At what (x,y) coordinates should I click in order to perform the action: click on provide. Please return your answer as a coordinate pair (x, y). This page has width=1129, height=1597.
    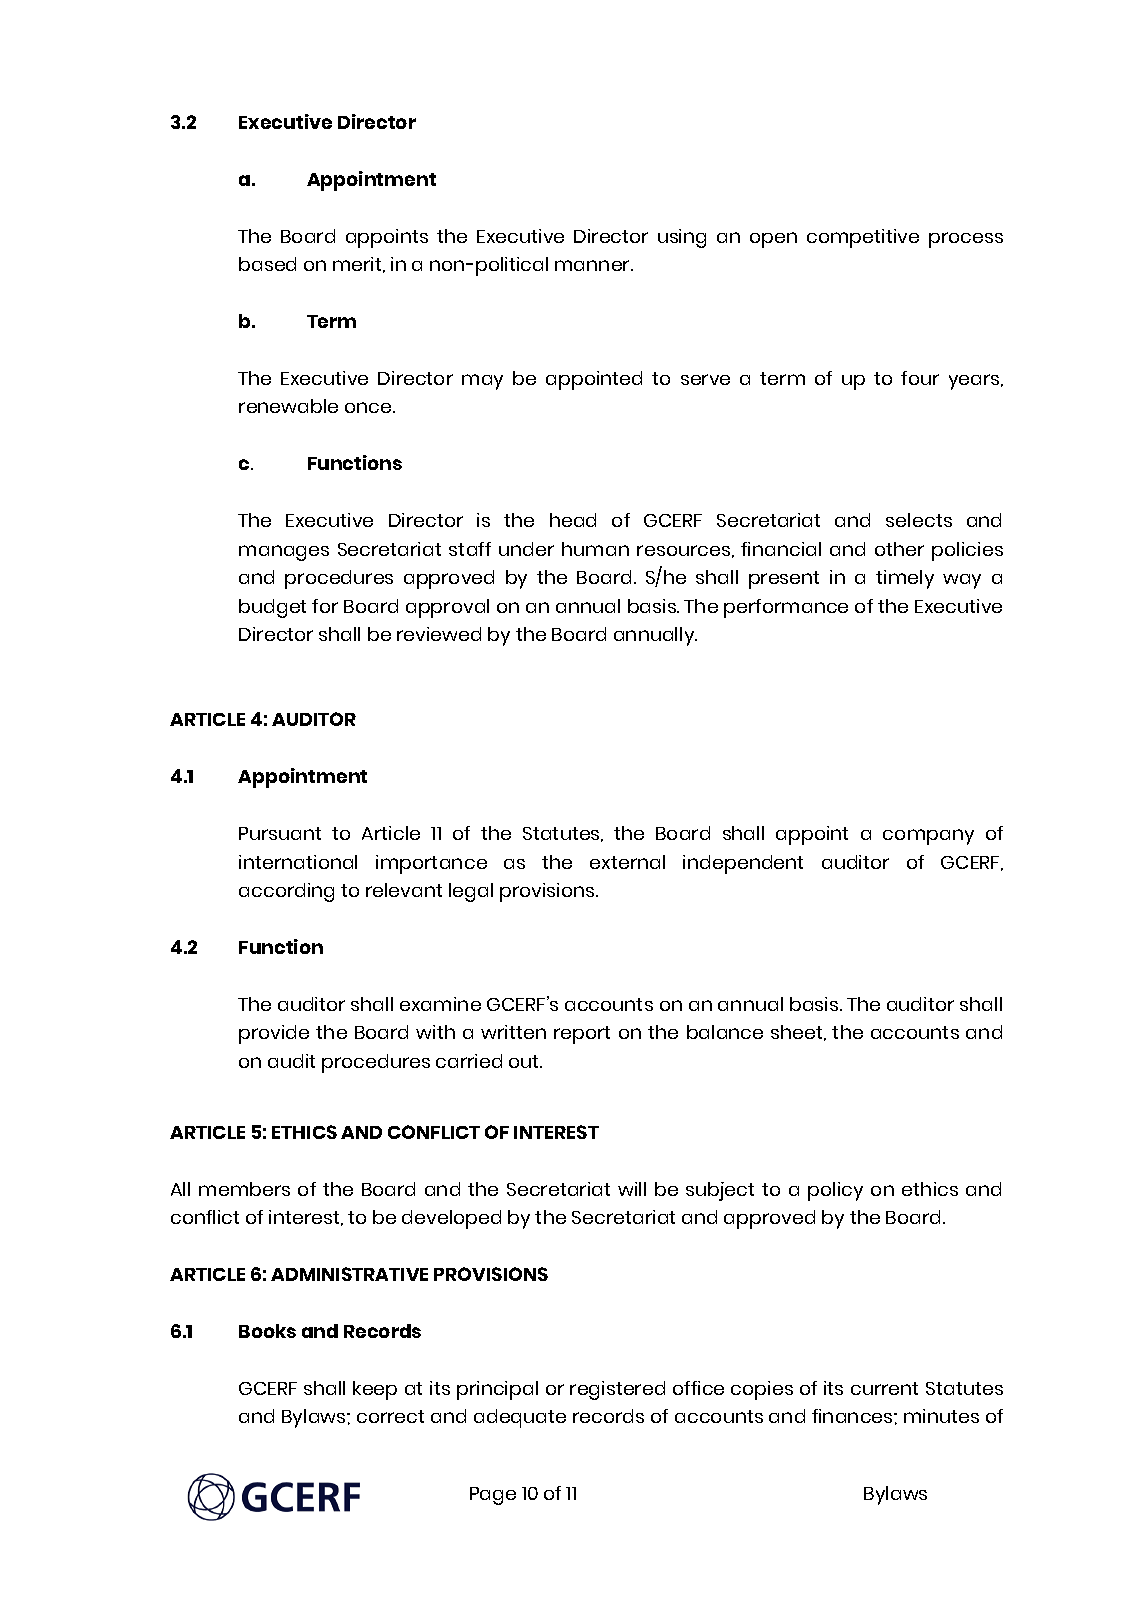
    Looking at the image, I should click on (274, 1034).
